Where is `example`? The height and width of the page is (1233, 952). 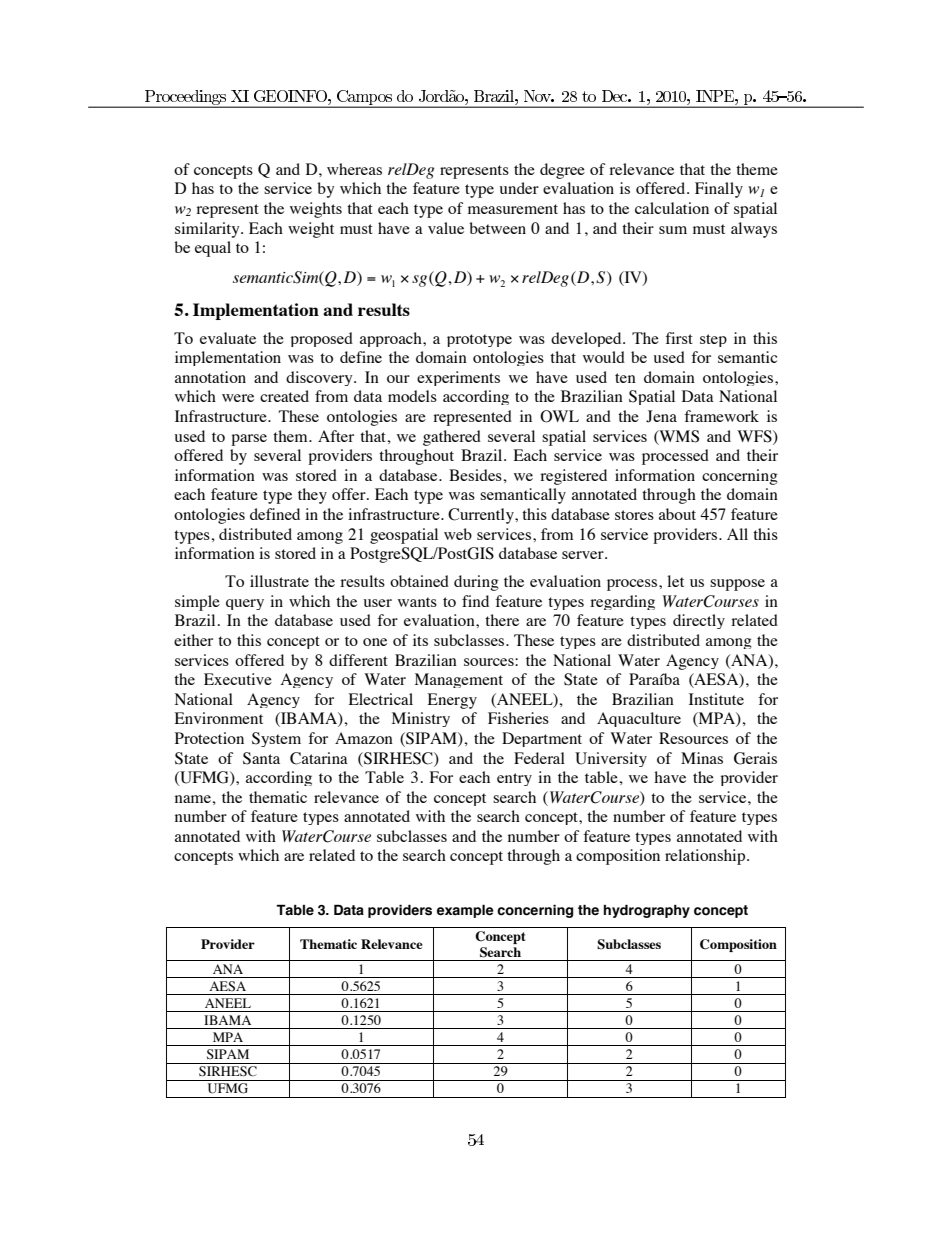 example is located at coordinates (465, 911).
